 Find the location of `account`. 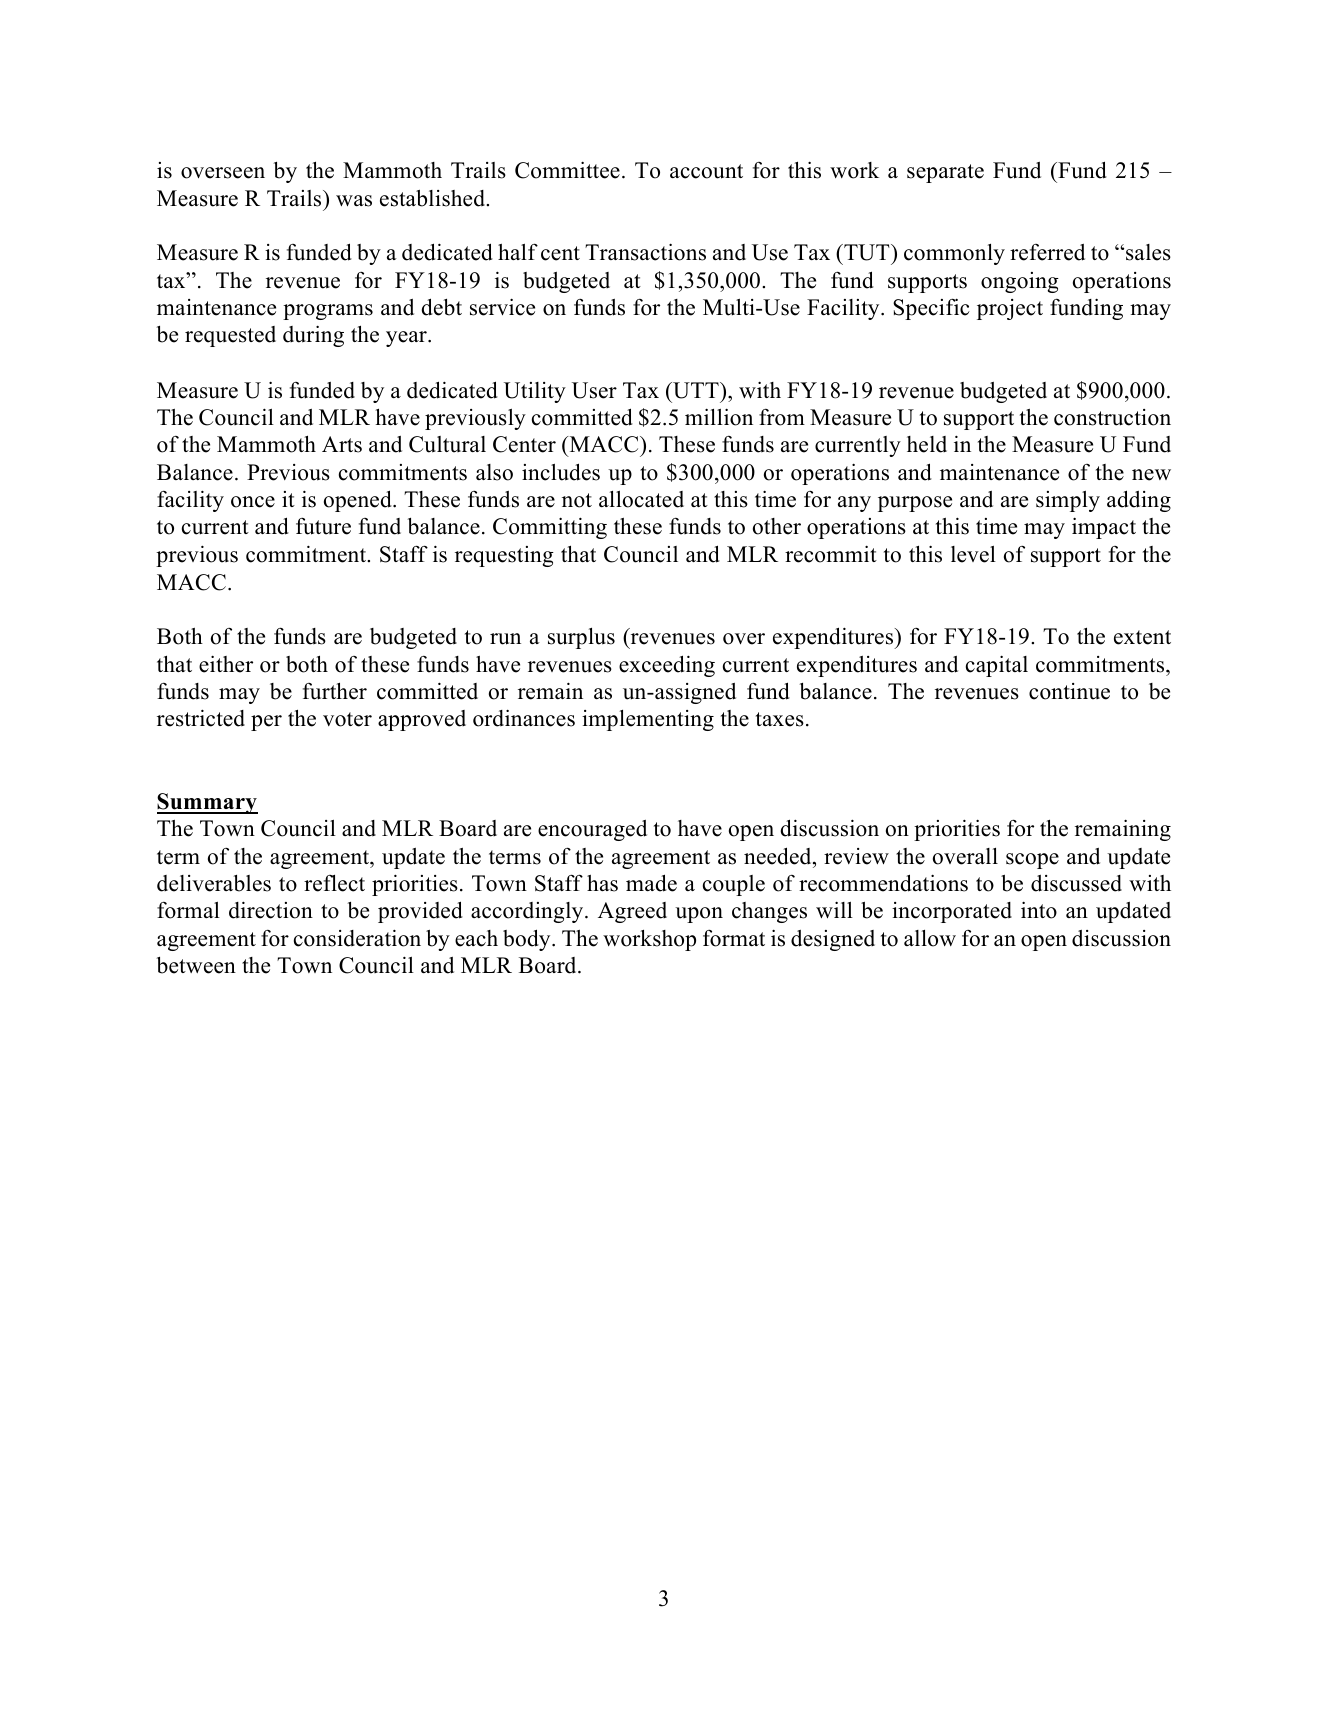

account is located at coordinates (706, 171).
